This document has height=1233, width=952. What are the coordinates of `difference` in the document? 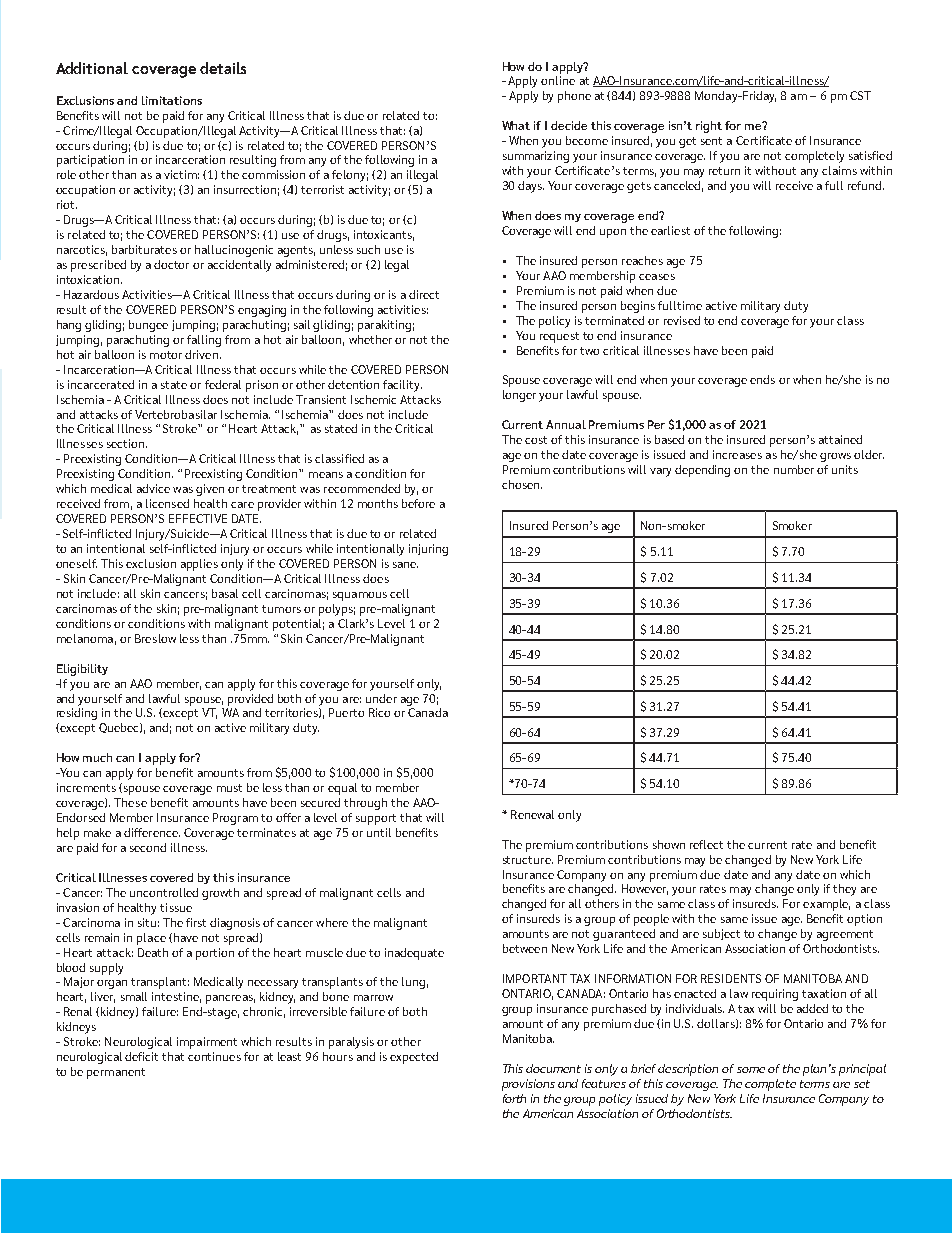 It's located at (152, 832).
